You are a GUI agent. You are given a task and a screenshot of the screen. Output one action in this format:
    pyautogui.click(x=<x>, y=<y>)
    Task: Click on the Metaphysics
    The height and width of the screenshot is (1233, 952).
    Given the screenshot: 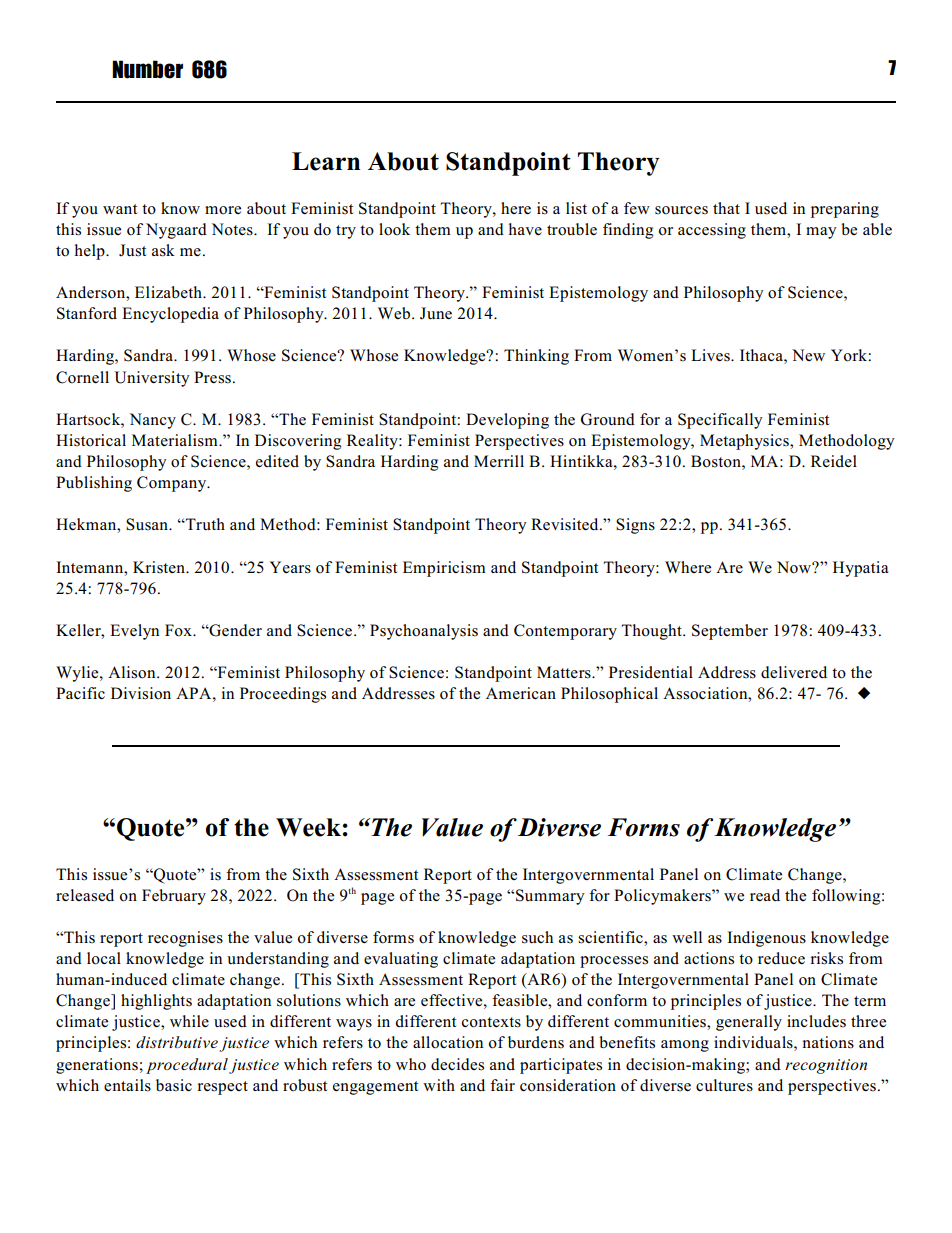 What is the action you would take?
    pyautogui.click(x=745, y=442)
